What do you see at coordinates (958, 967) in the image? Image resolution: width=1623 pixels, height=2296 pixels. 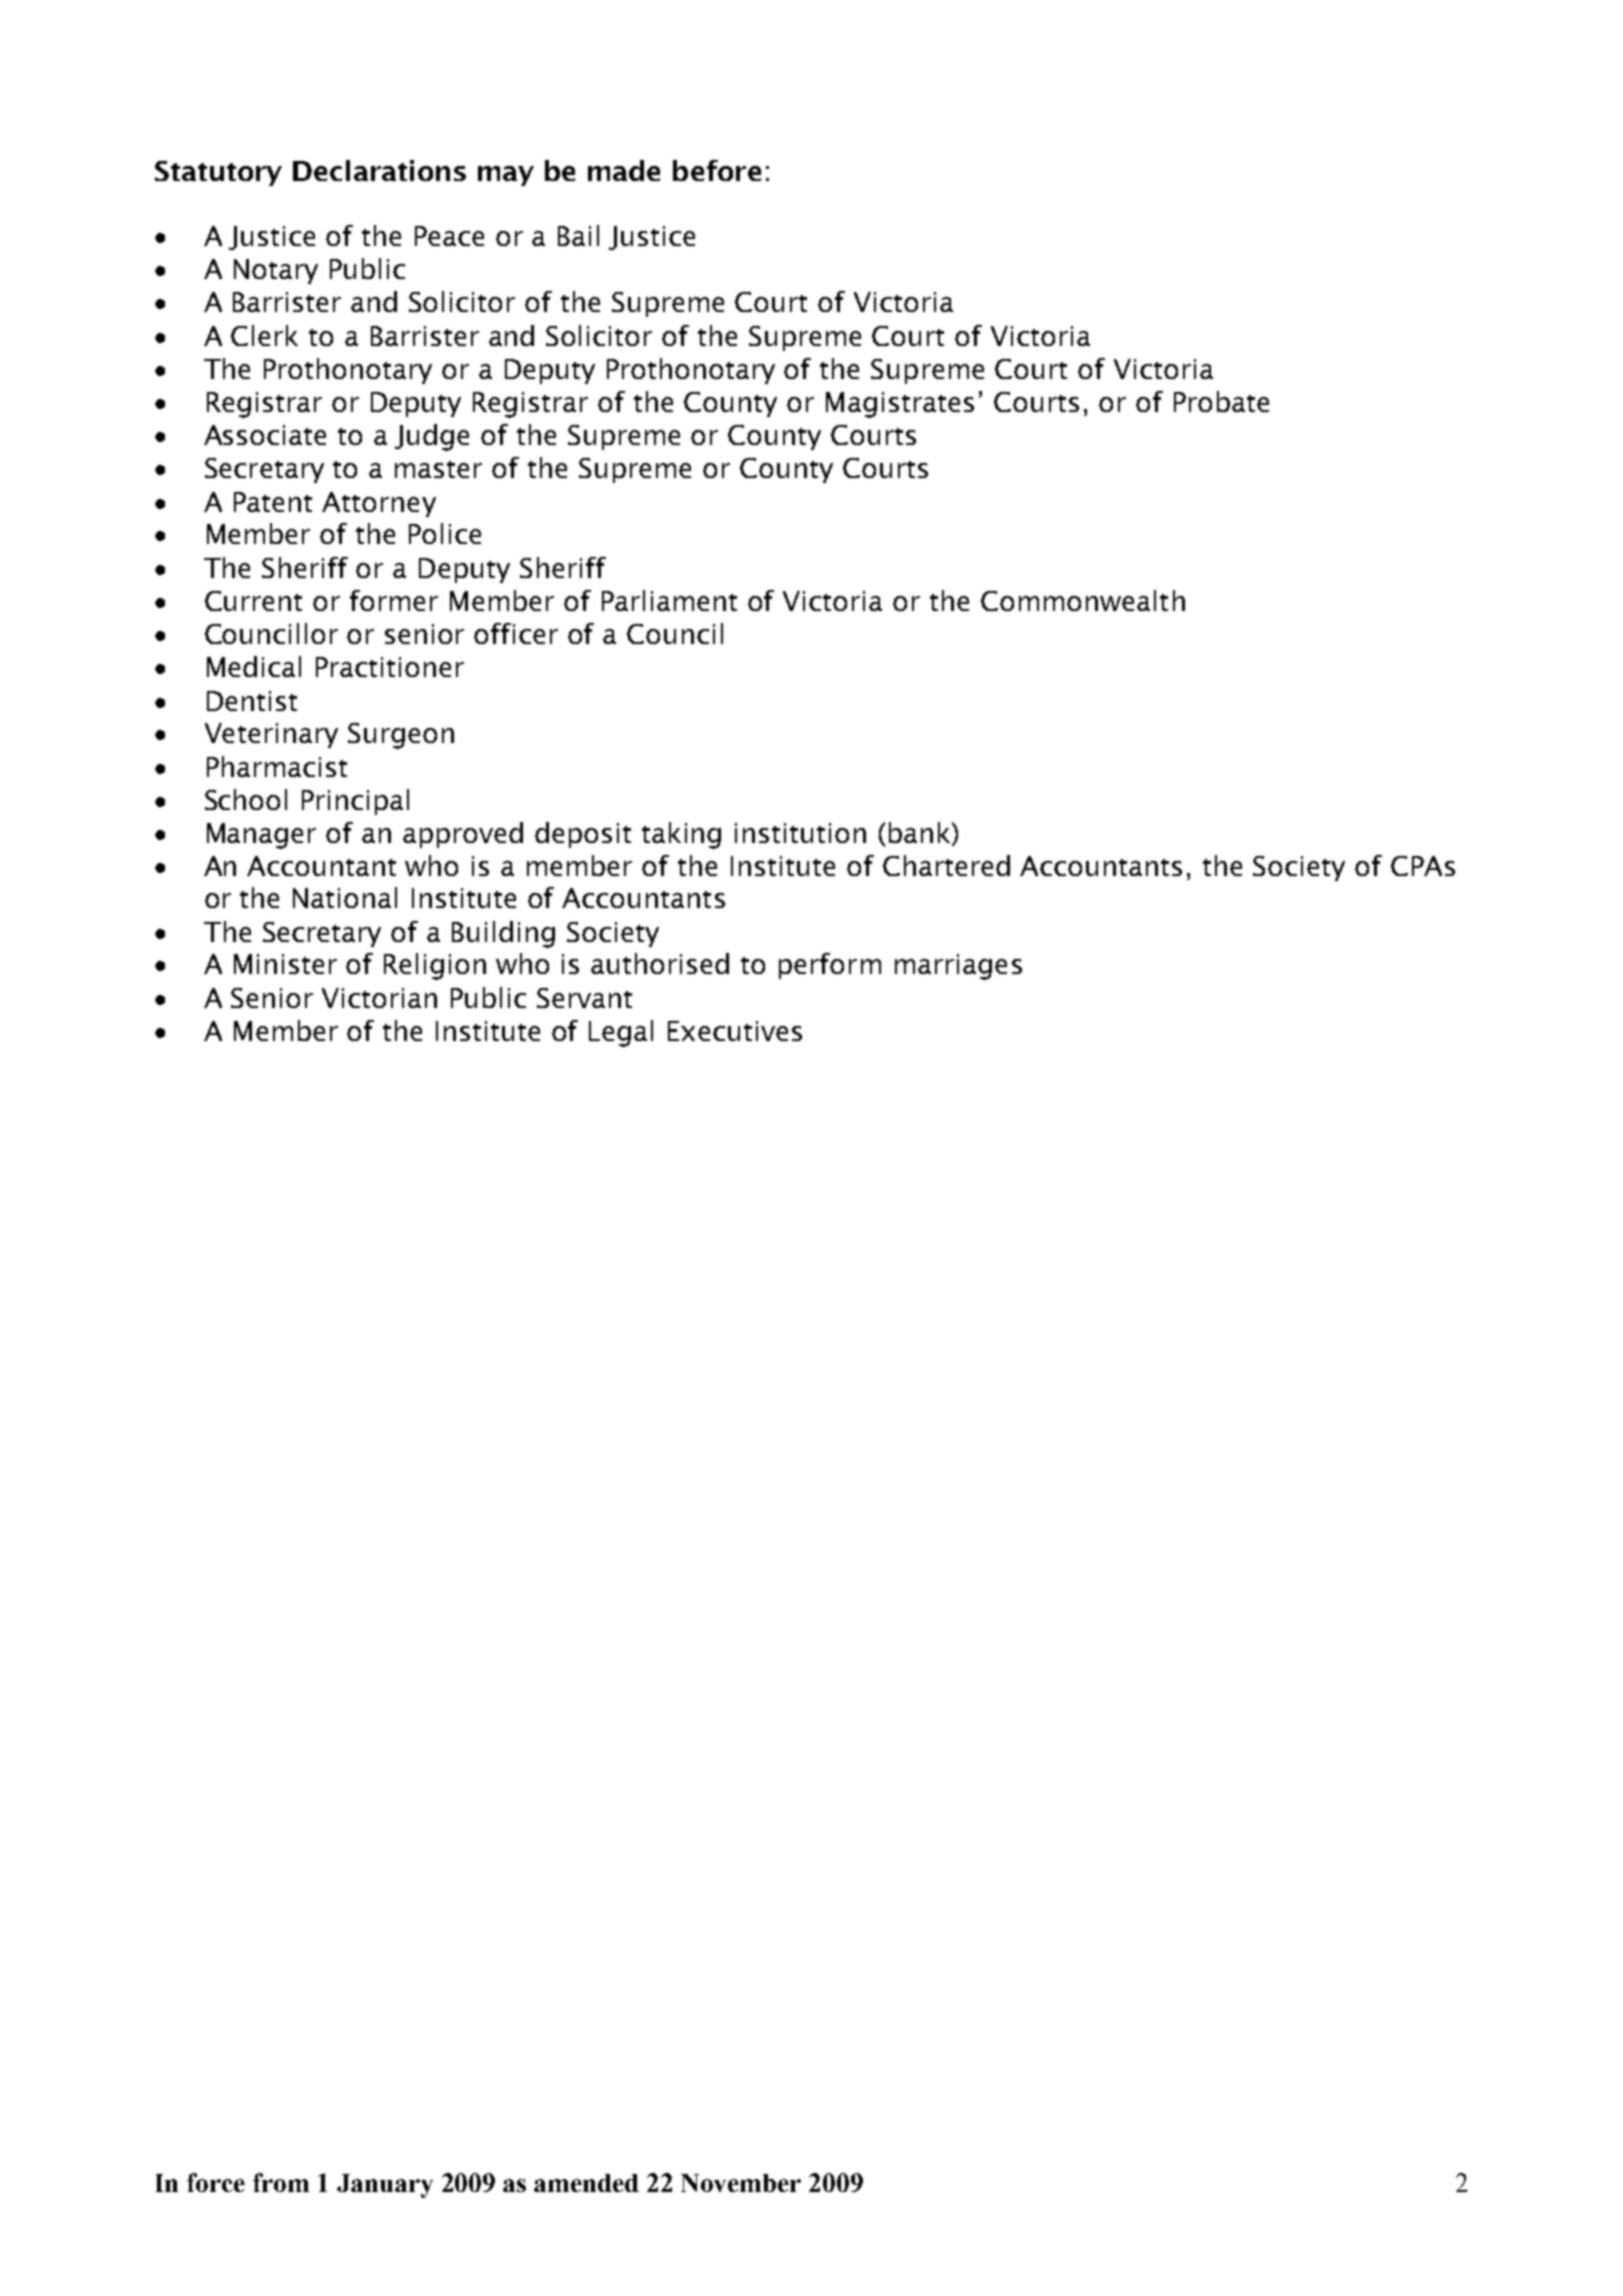 I see `marriages` at bounding box center [958, 967].
